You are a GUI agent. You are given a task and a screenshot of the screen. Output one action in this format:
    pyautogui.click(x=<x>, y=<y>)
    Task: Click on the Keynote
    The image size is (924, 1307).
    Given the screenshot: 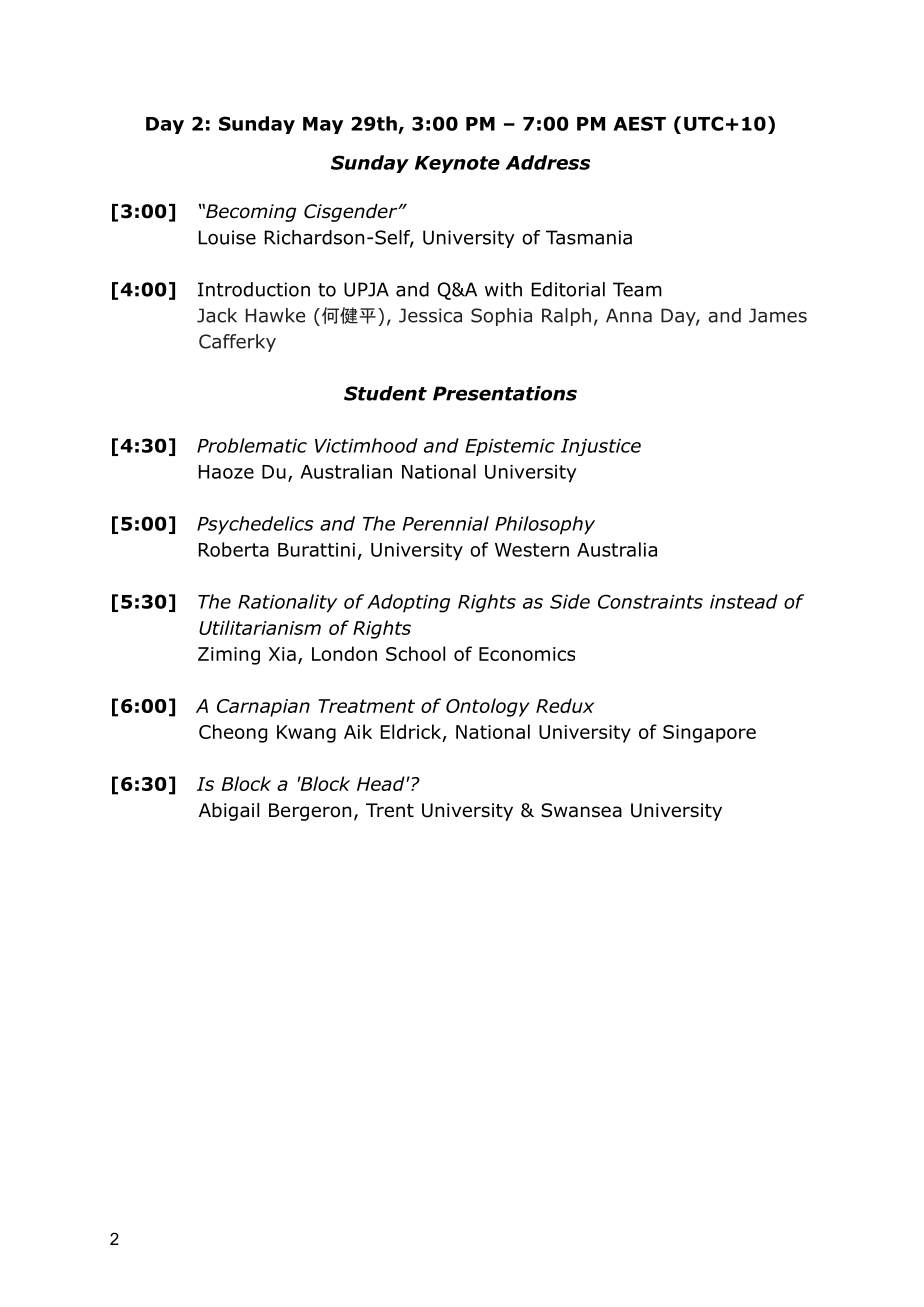 What is the action you would take?
    pyautogui.click(x=457, y=164)
